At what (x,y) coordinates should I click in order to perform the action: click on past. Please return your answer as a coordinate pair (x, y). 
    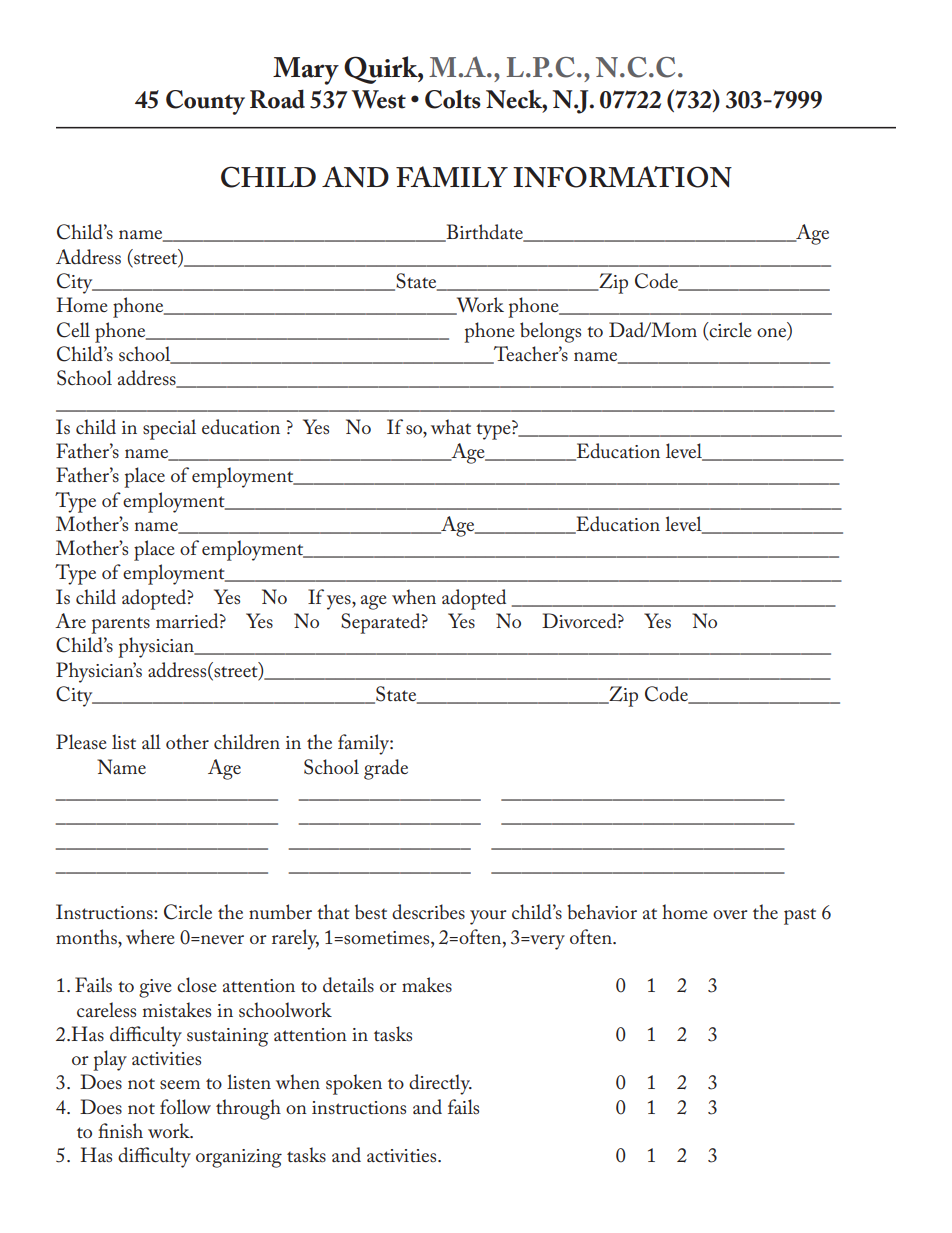
    Looking at the image, I should click on (800, 916).
